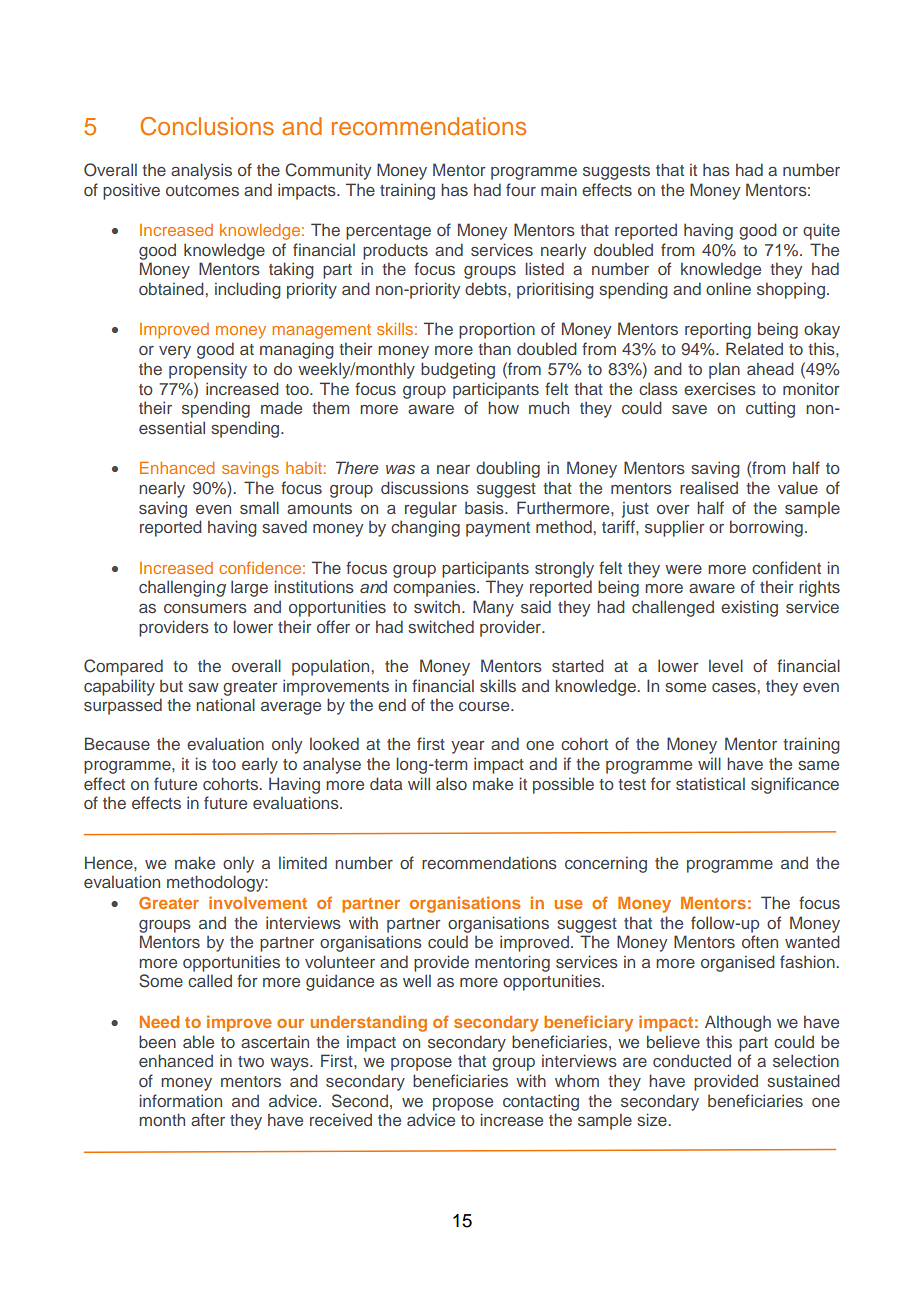 The image size is (924, 1308). I want to click on quite, so click(821, 231).
